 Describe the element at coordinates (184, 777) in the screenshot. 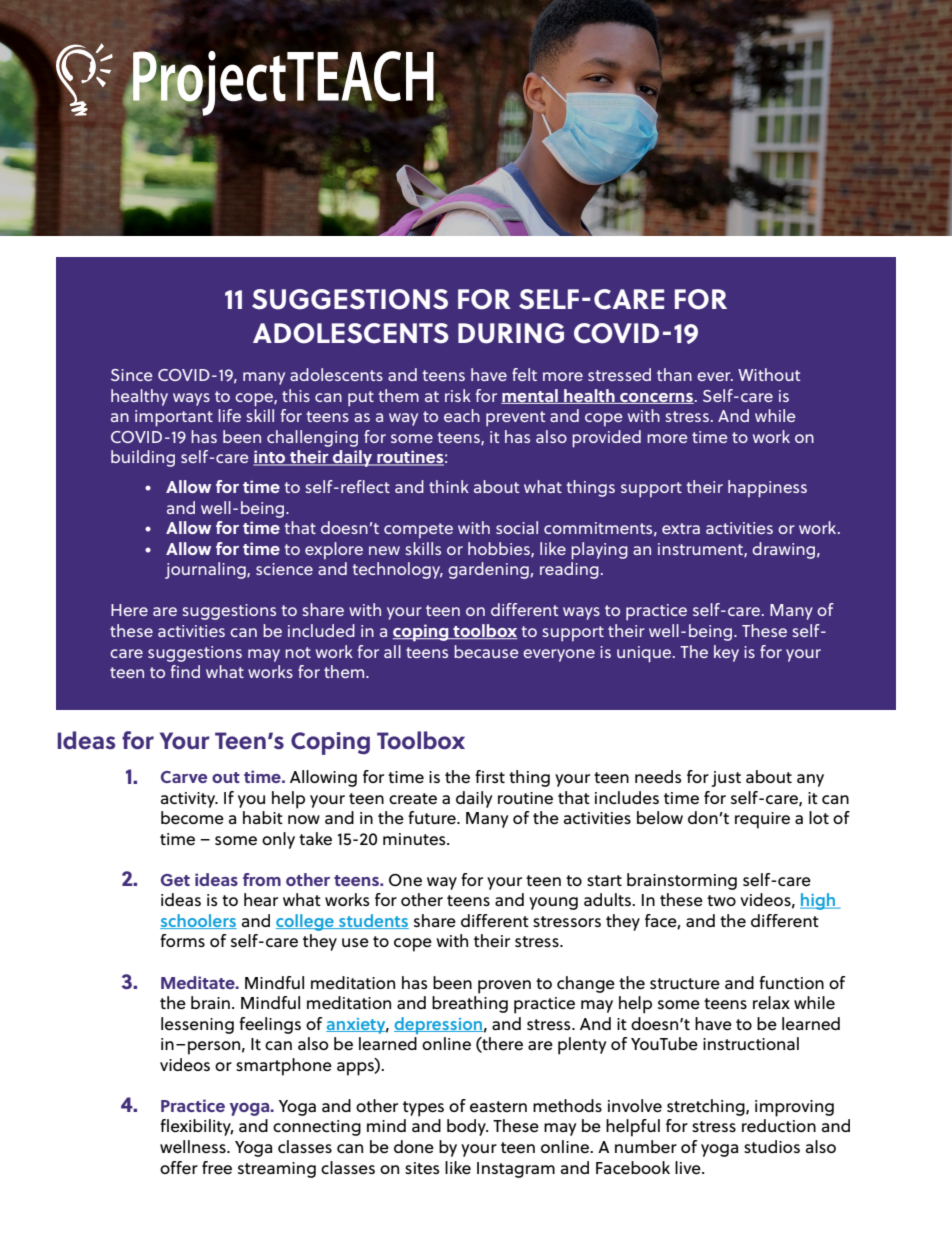

I see `Carve` at that location.
